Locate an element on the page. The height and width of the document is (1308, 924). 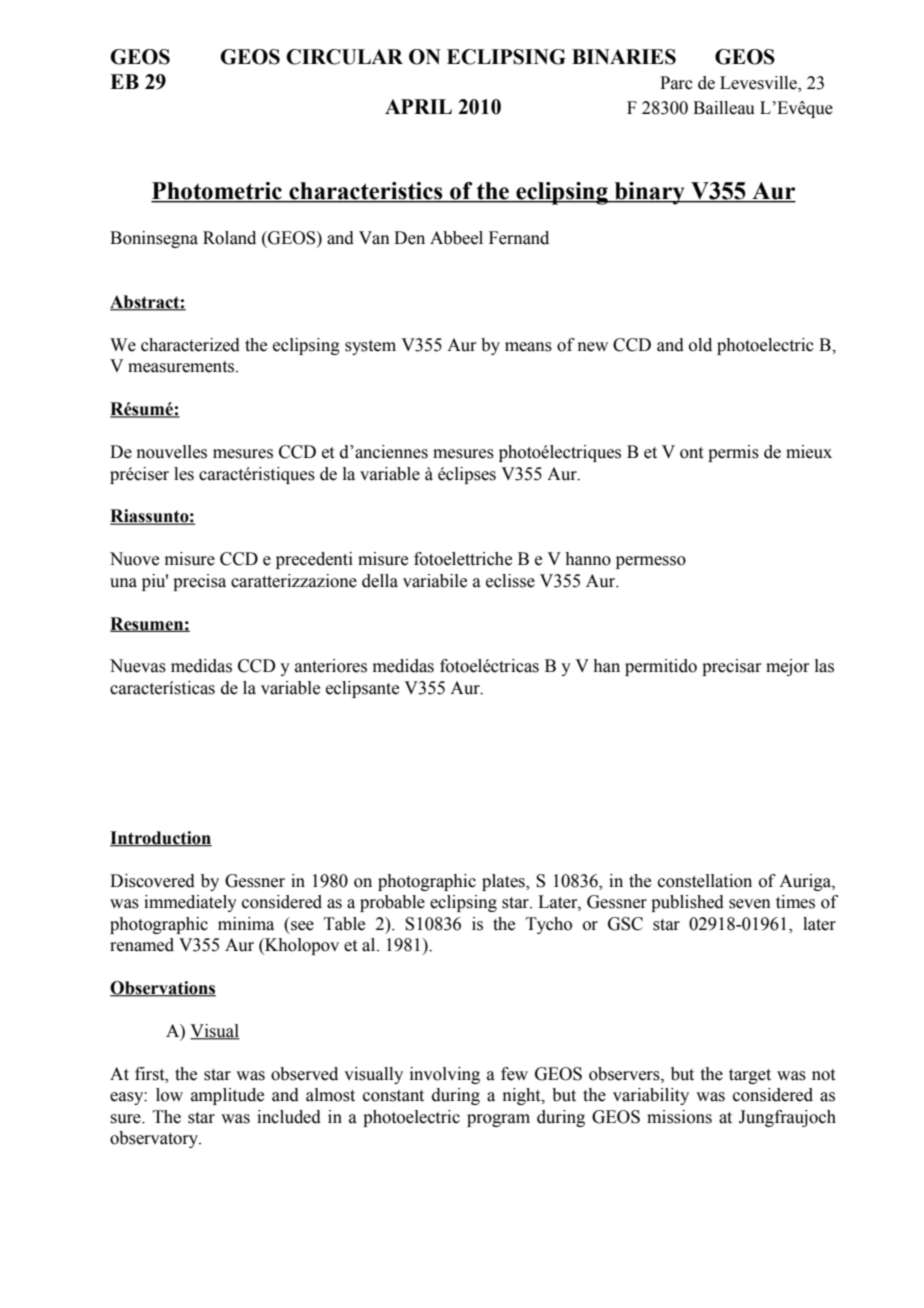
ont is located at coordinates (691, 453).
